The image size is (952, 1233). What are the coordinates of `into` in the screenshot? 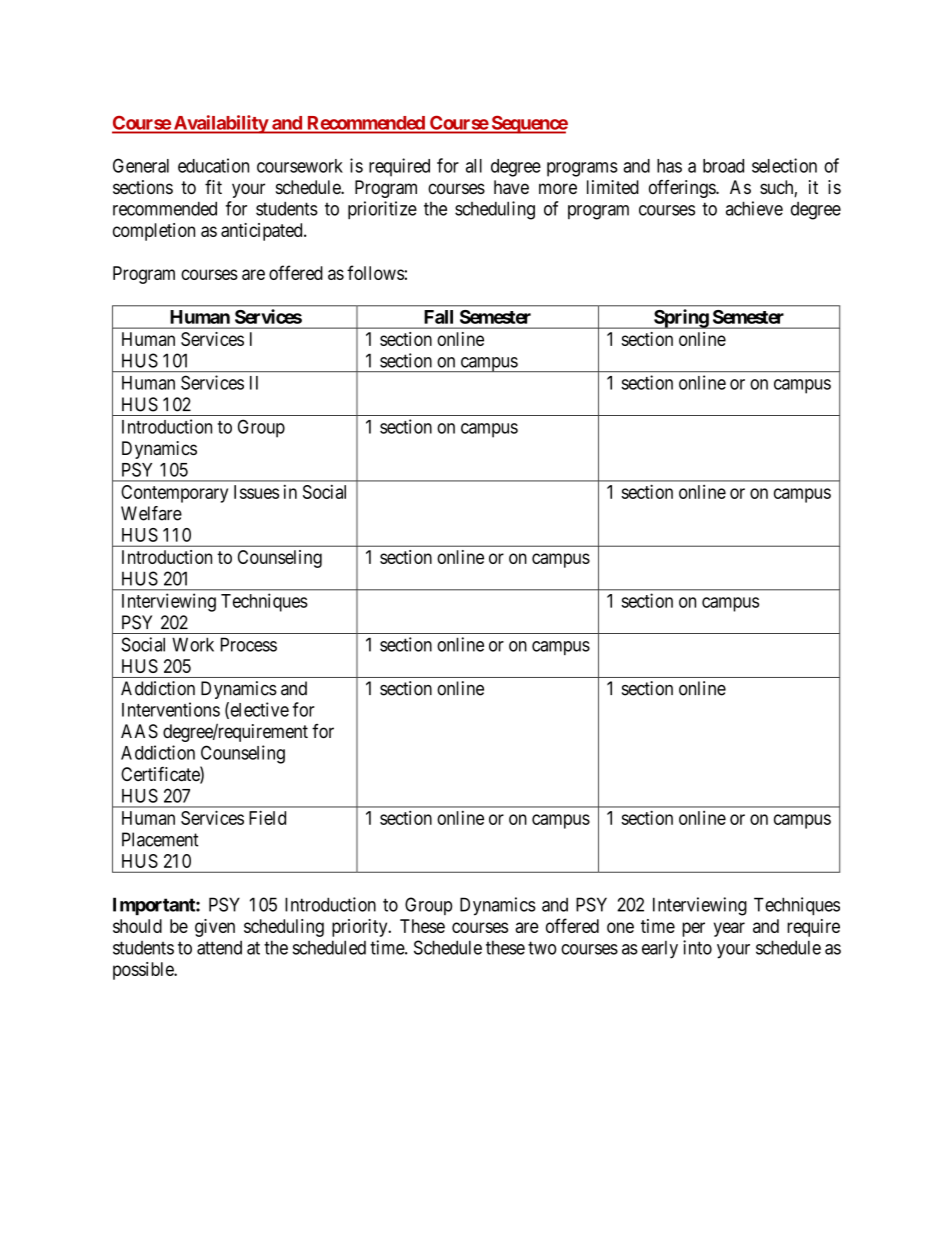 It's located at (697, 947).
